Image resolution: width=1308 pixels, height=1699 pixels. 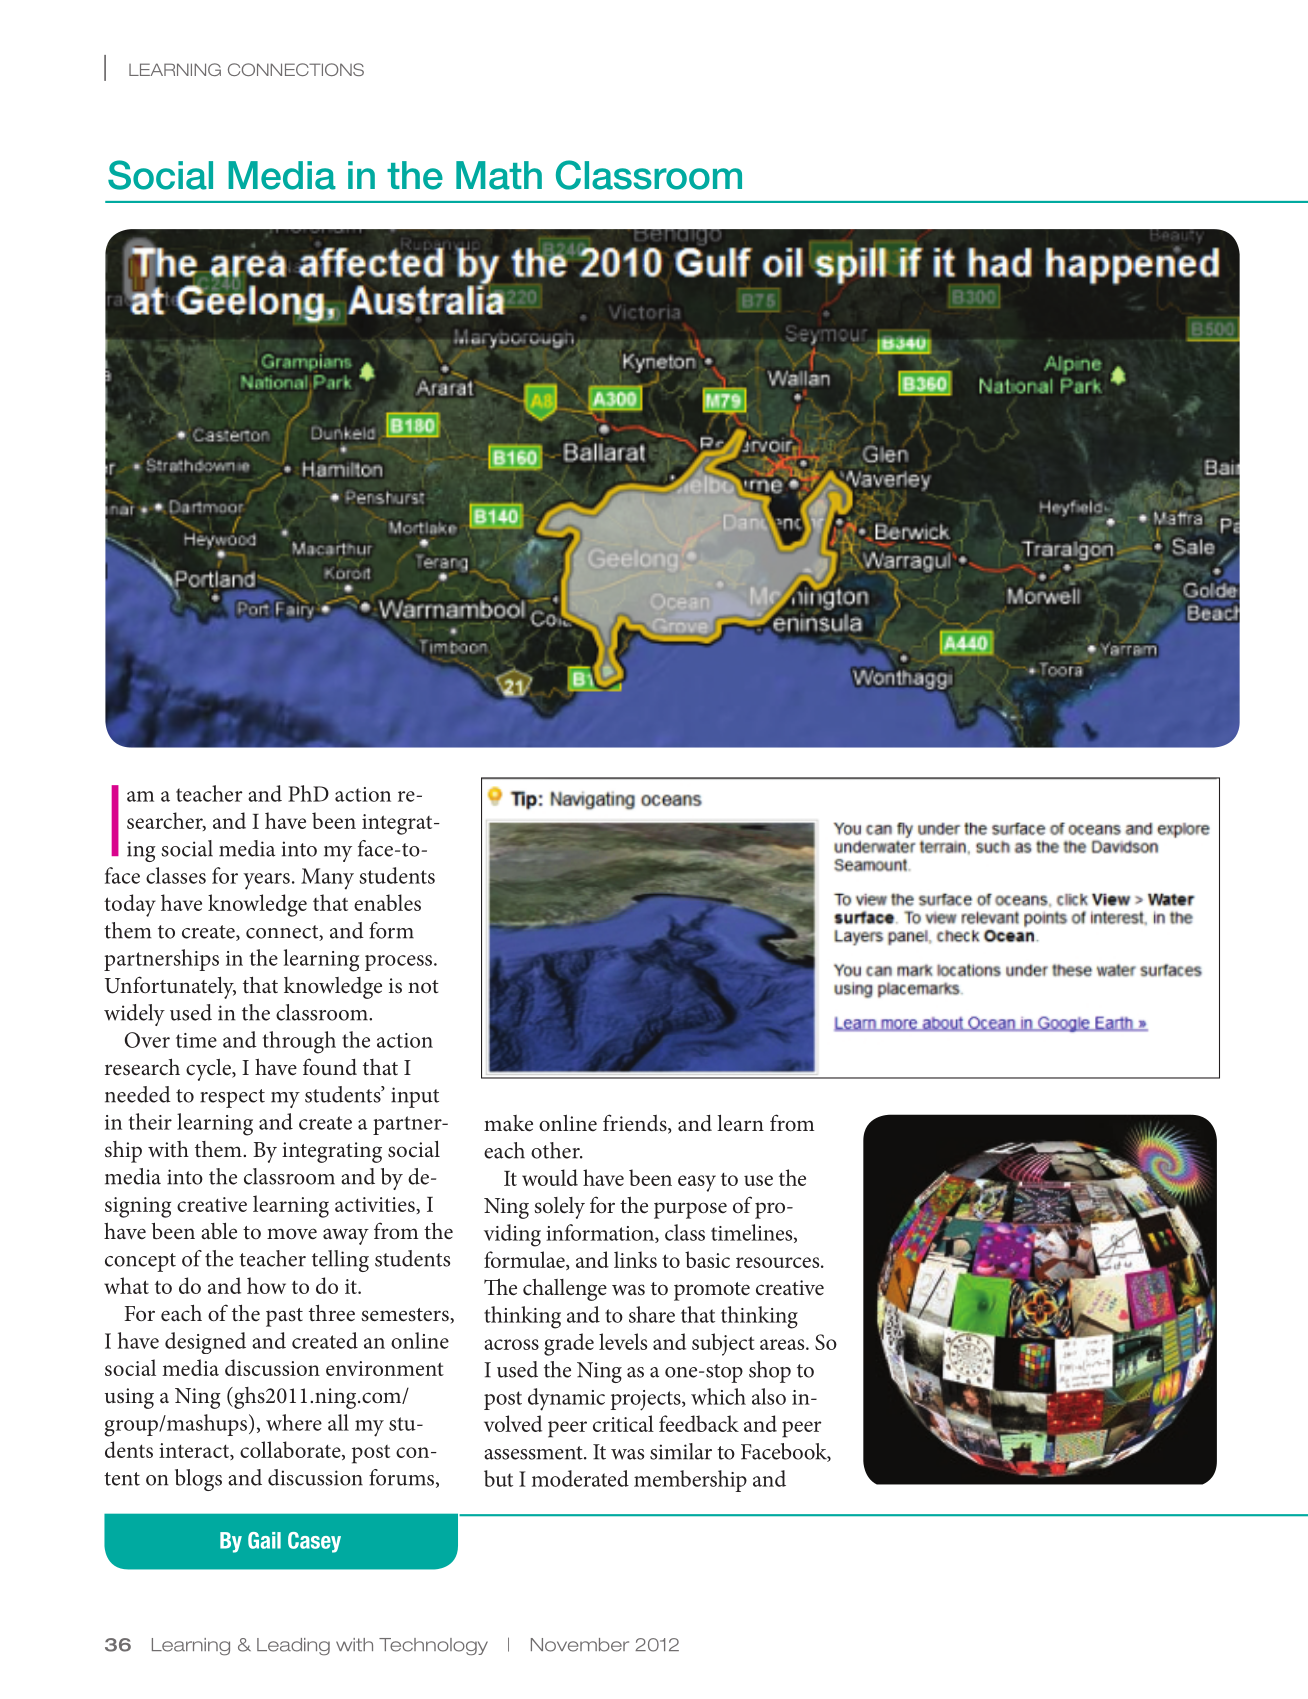 What do you see at coordinates (400, 963) in the screenshot?
I see `process` at bounding box center [400, 963].
